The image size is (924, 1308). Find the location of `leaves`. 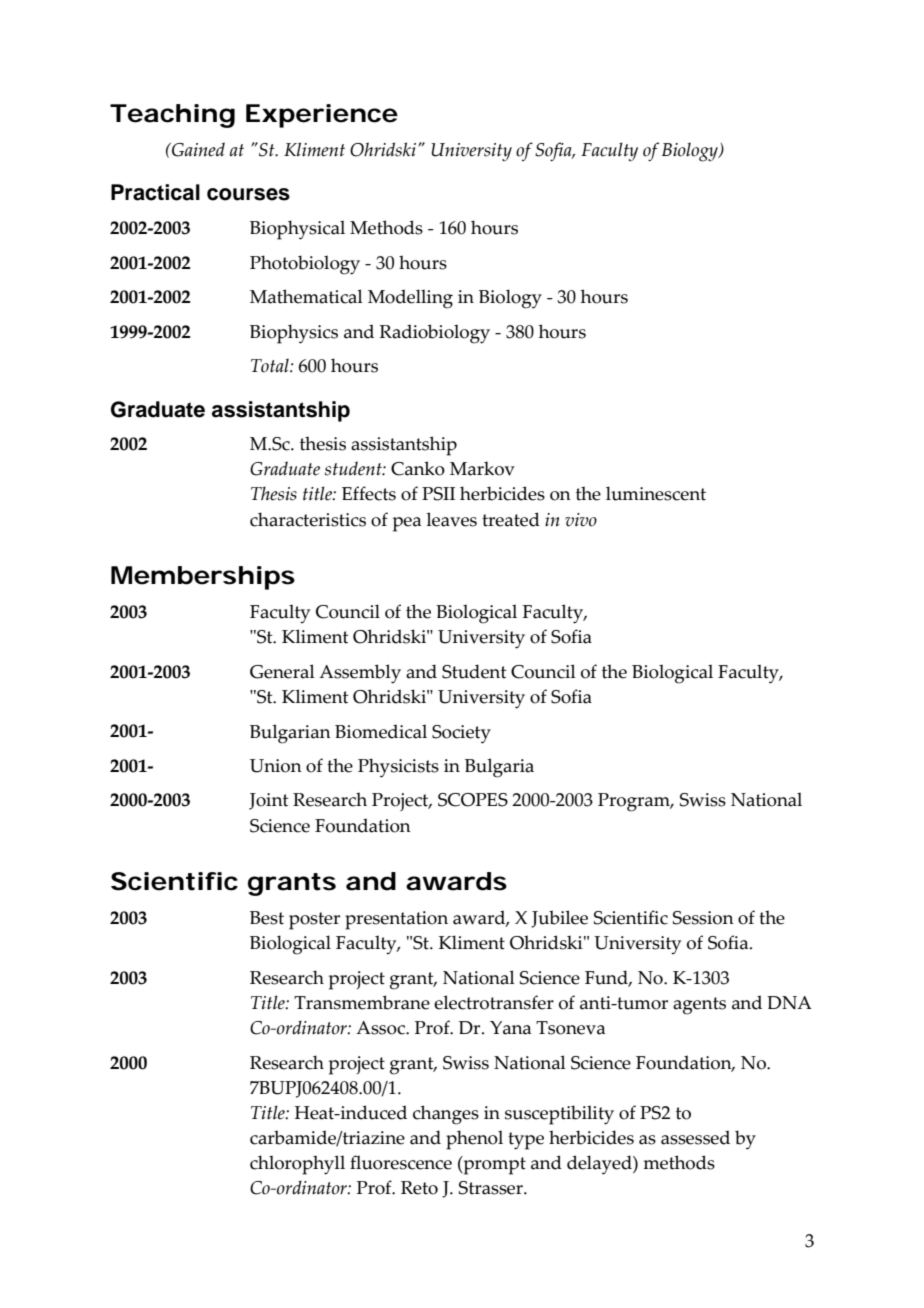

leaves is located at coordinates (451, 519).
